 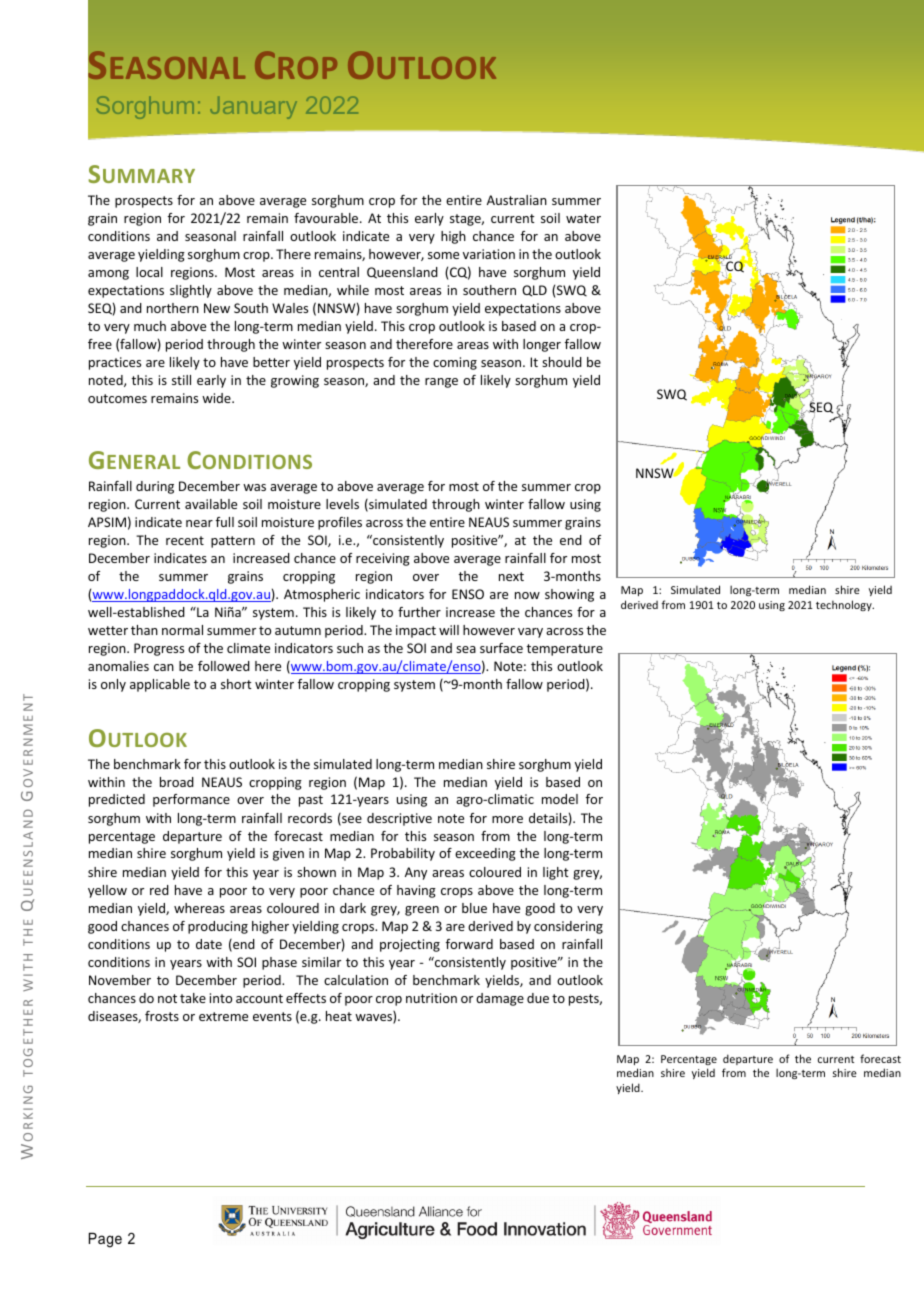 I want to click on considering, so click(x=568, y=927).
